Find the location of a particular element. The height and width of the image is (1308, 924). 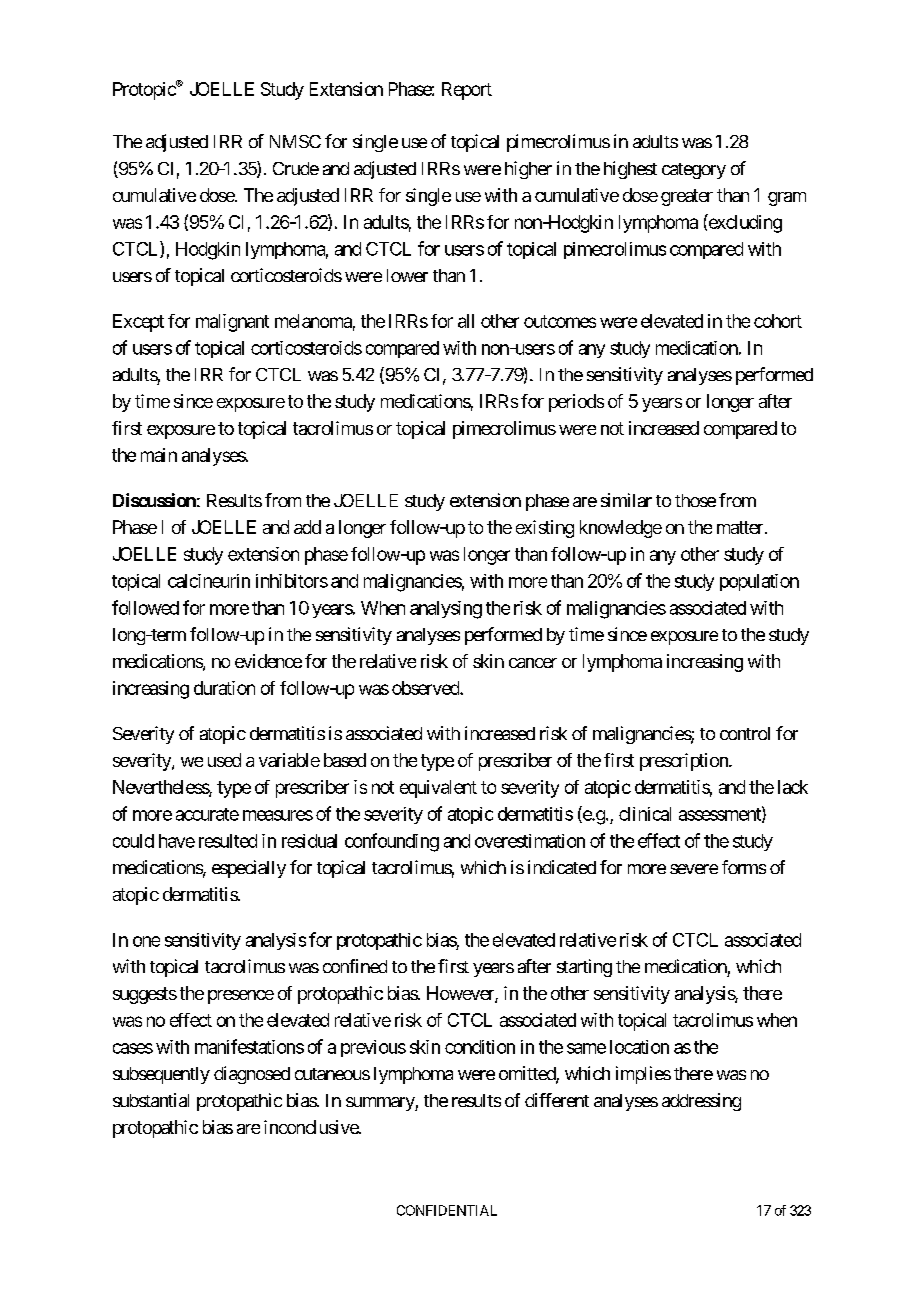

substantial is located at coordinates (151, 1100).
